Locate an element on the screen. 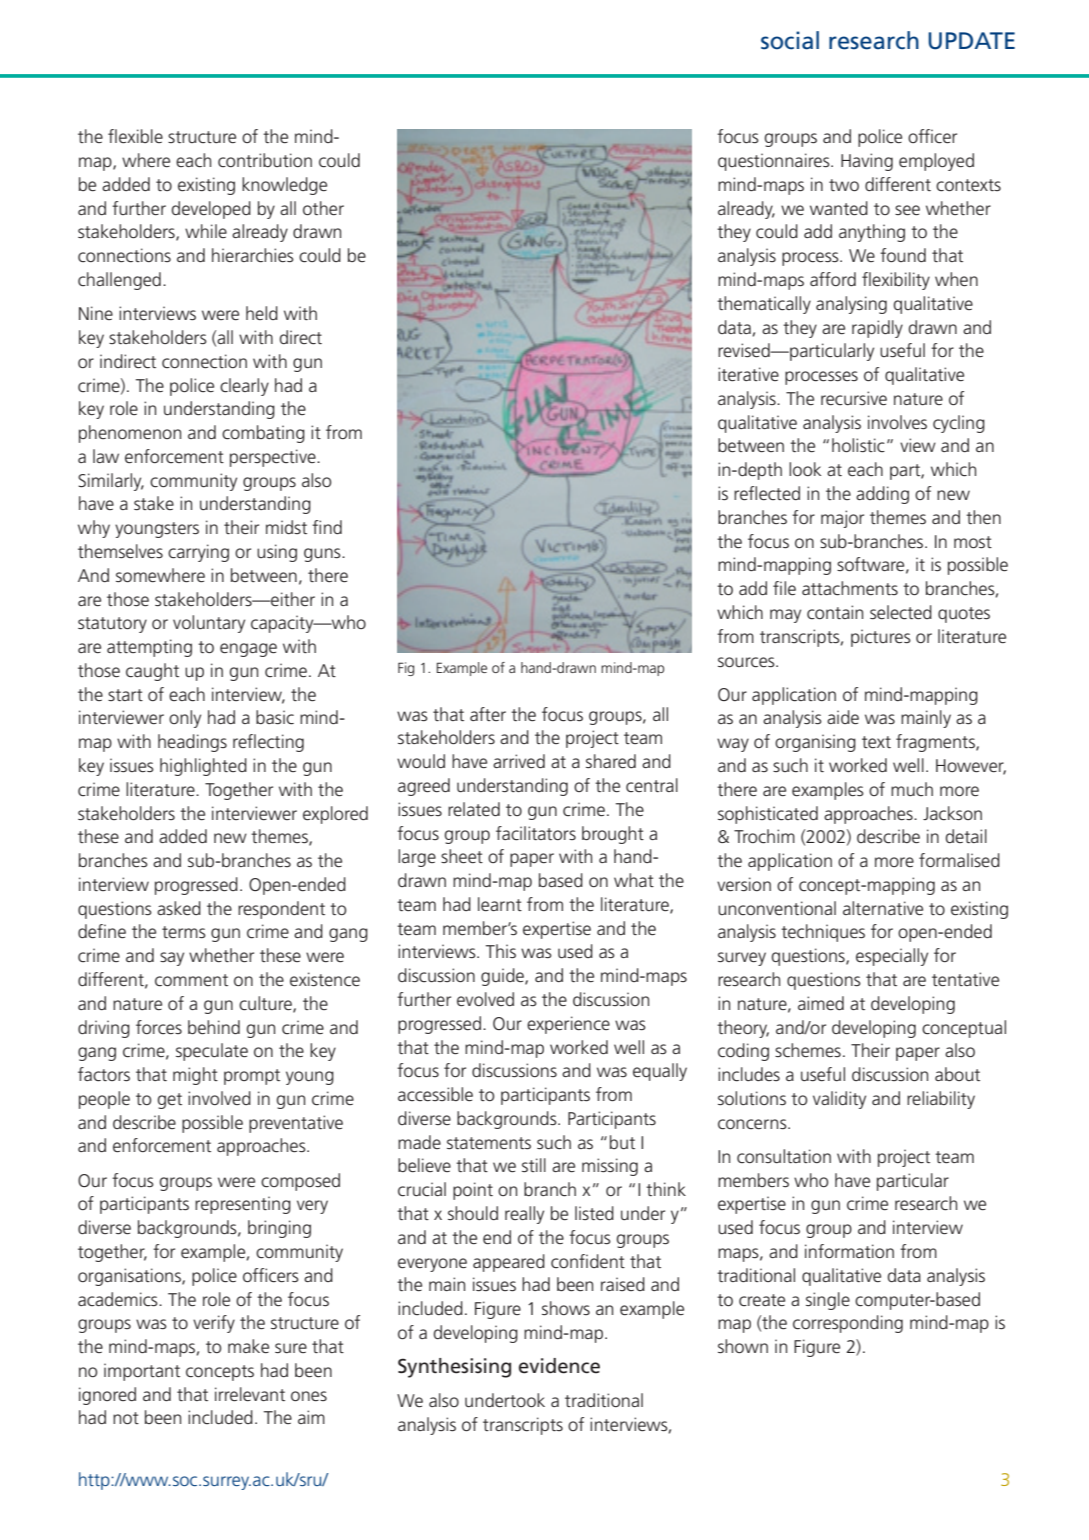  validity is located at coordinates (839, 1100).
